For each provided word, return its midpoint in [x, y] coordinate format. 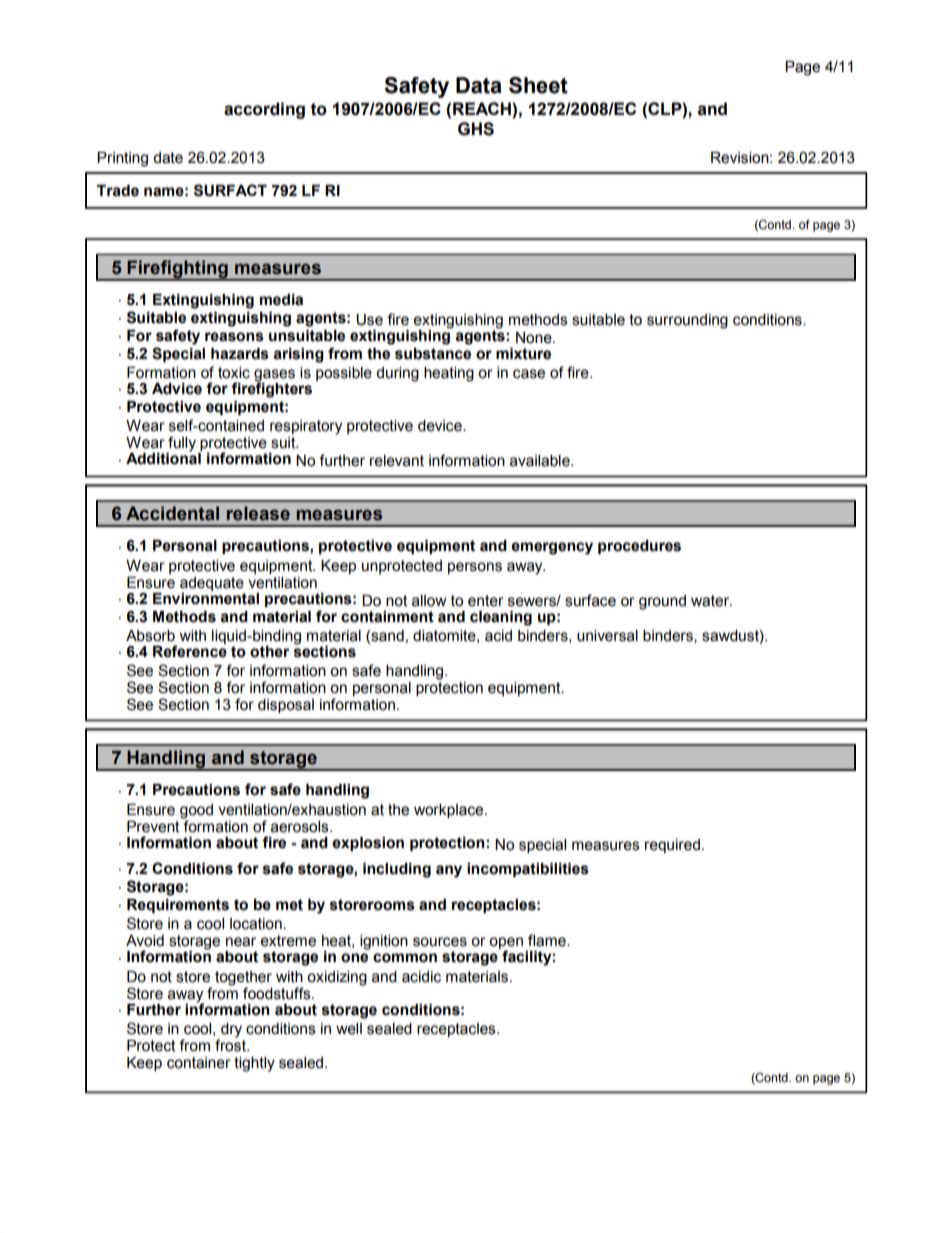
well [349, 1029]
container [199, 1063]
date [168, 158]
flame [548, 940]
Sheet [538, 85]
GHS [476, 129]
